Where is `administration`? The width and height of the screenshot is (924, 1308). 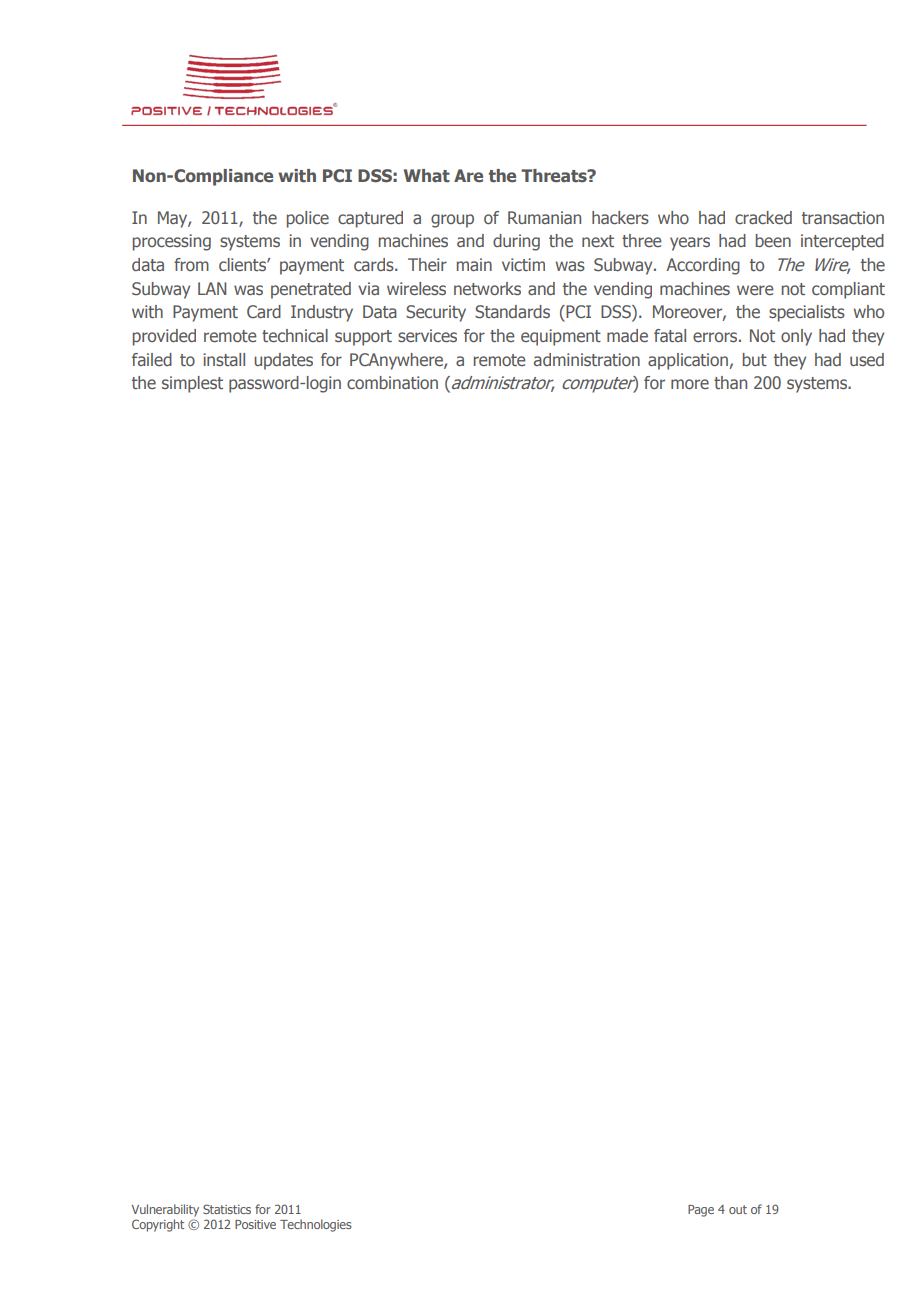 administration is located at coordinates (587, 359).
